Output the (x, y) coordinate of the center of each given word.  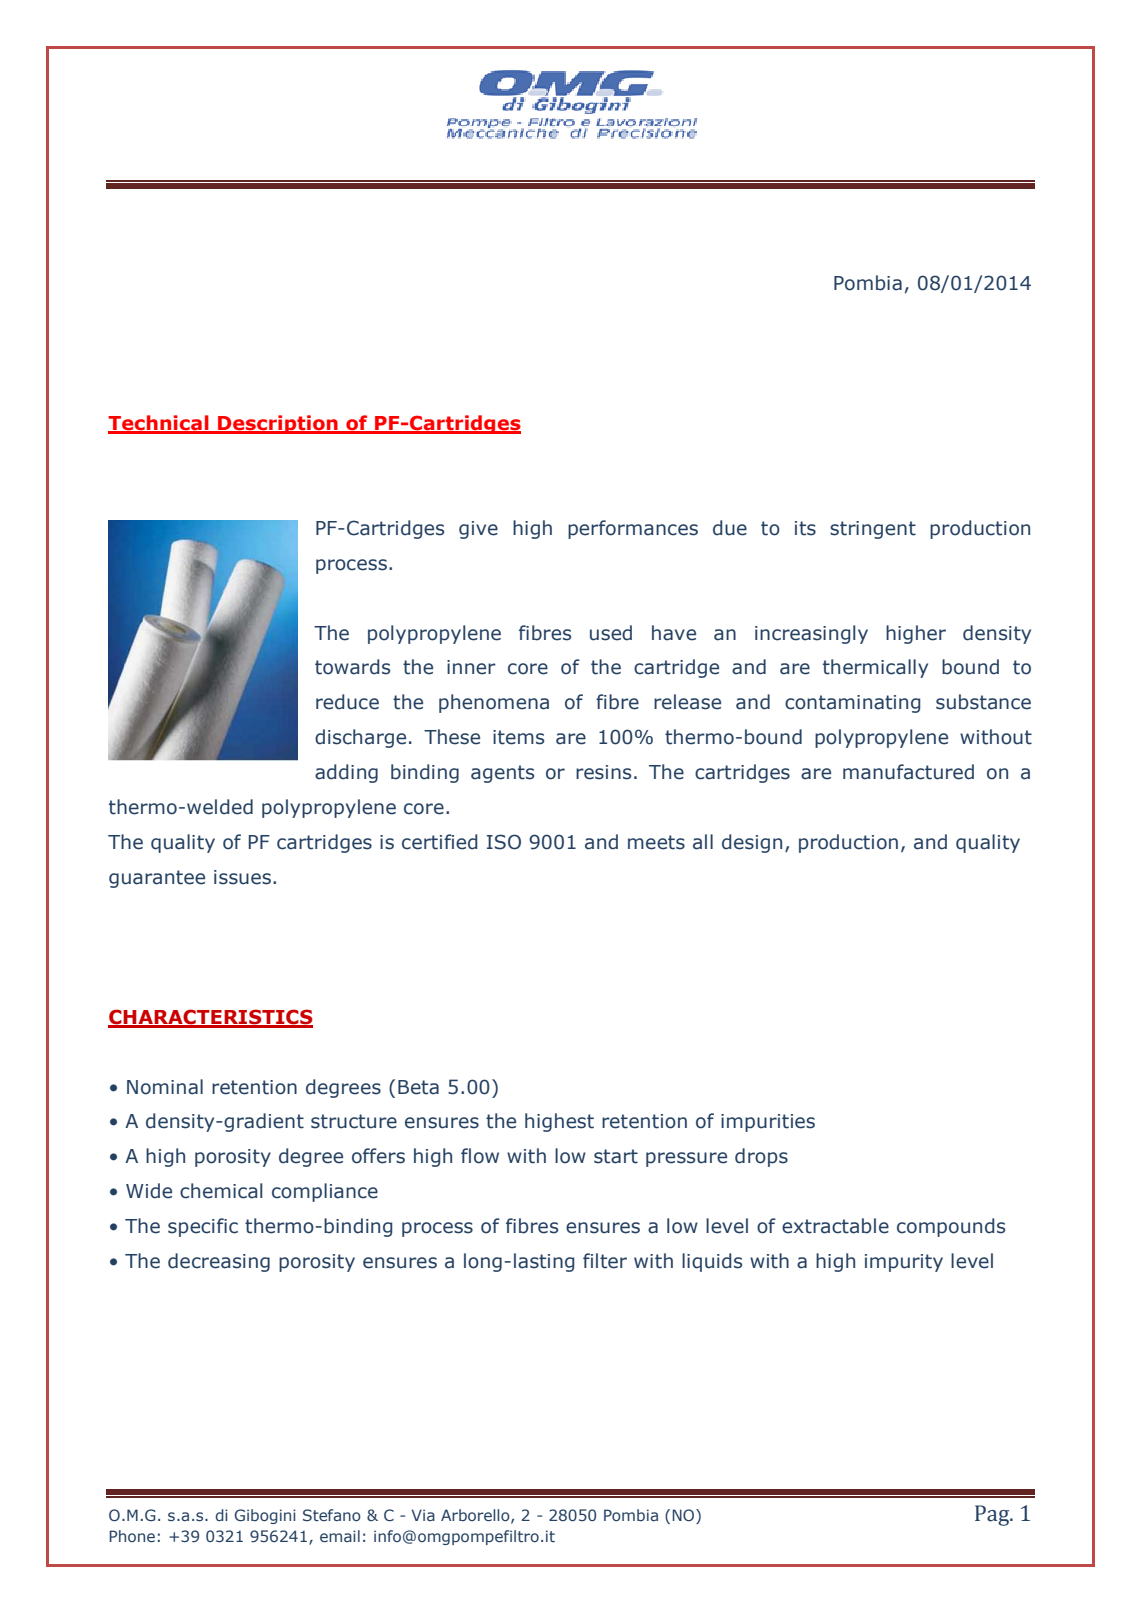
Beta (418, 1087)
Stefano (332, 1515)
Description (278, 424)
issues (242, 877)
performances (633, 529)
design (752, 843)
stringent (873, 530)
